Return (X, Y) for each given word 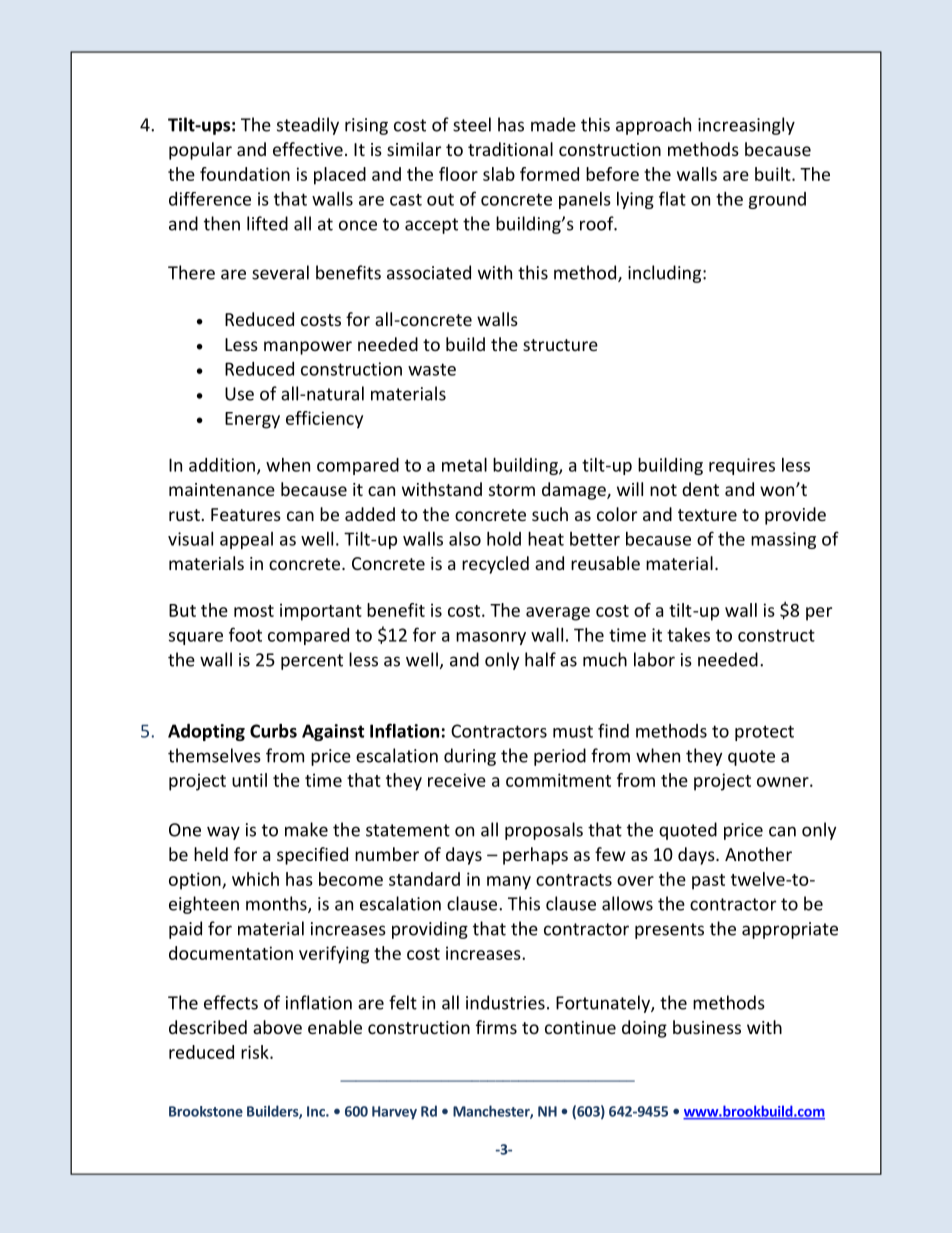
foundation (245, 174)
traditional (510, 149)
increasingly (746, 126)
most (254, 611)
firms (496, 1027)
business (707, 1027)
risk (256, 1052)
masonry (491, 638)
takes (688, 635)
